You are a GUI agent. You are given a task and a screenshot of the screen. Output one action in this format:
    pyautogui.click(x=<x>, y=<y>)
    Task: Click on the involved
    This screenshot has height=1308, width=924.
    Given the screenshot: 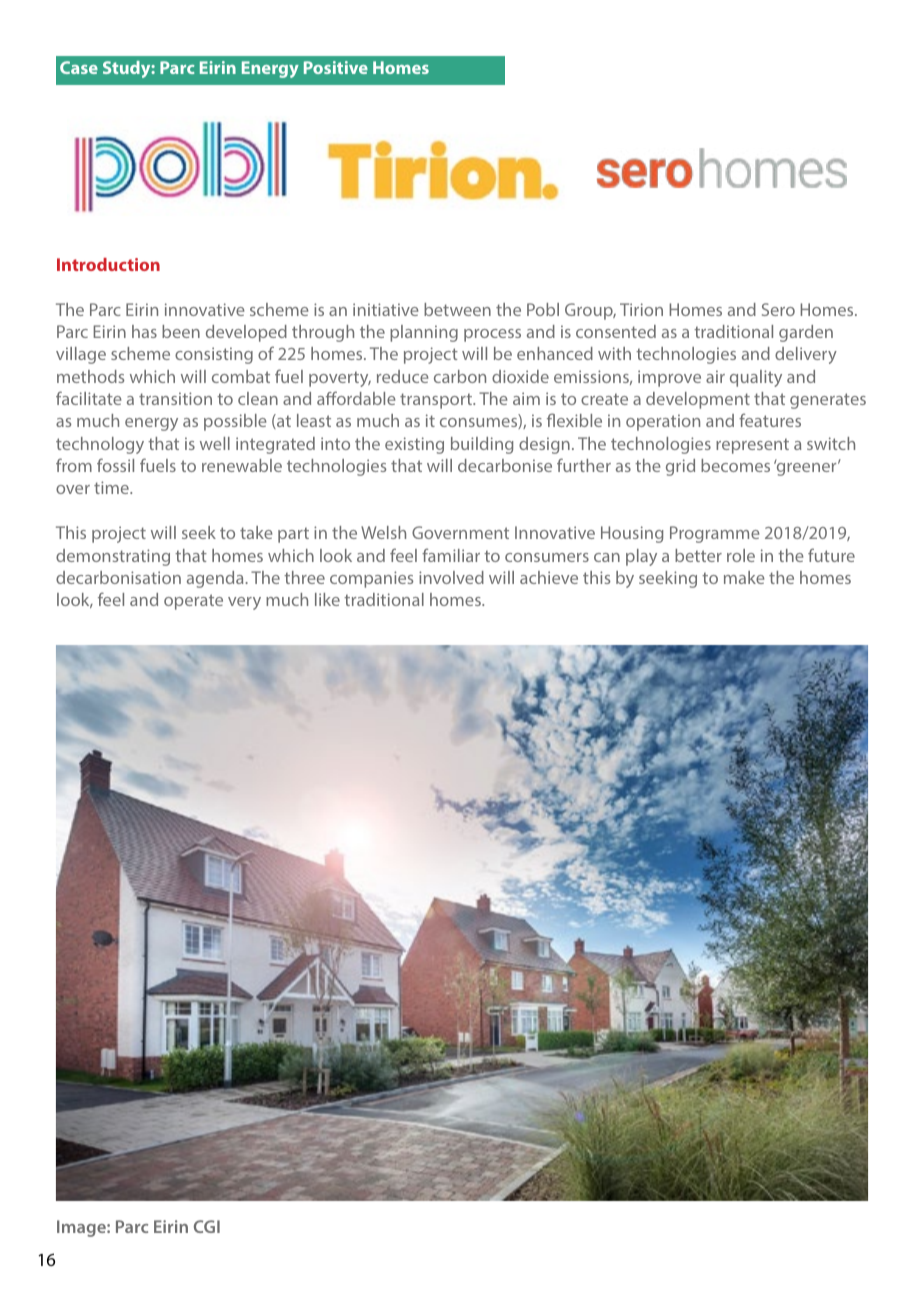 What is the action you would take?
    pyautogui.click(x=451, y=577)
